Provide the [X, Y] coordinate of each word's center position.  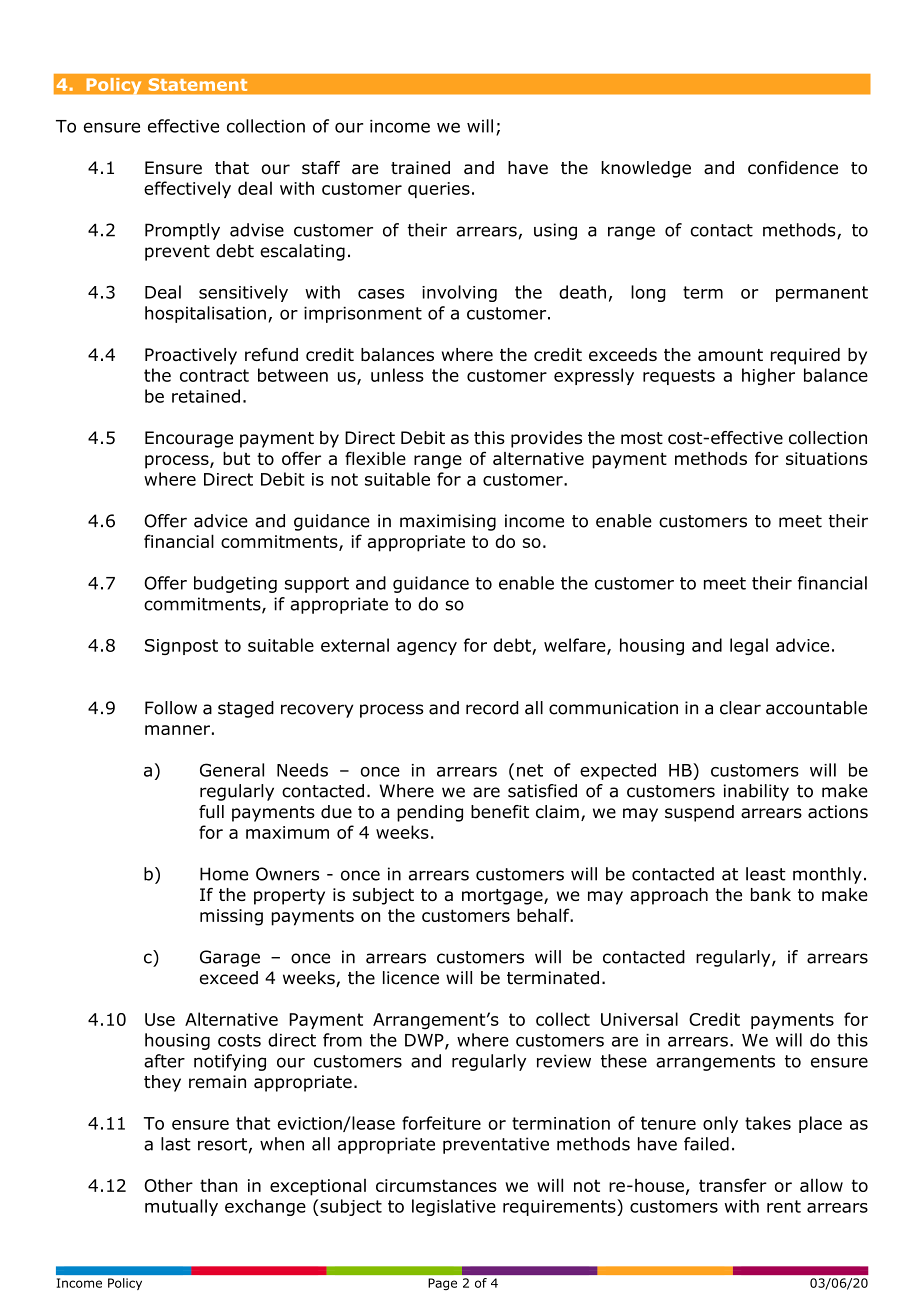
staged [246, 709]
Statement [198, 84]
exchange [265, 1207]
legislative [454, 1207]
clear [740, 708]
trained [420, 168]
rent [784, 1206]
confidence [793, 168]
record [492, 708]
